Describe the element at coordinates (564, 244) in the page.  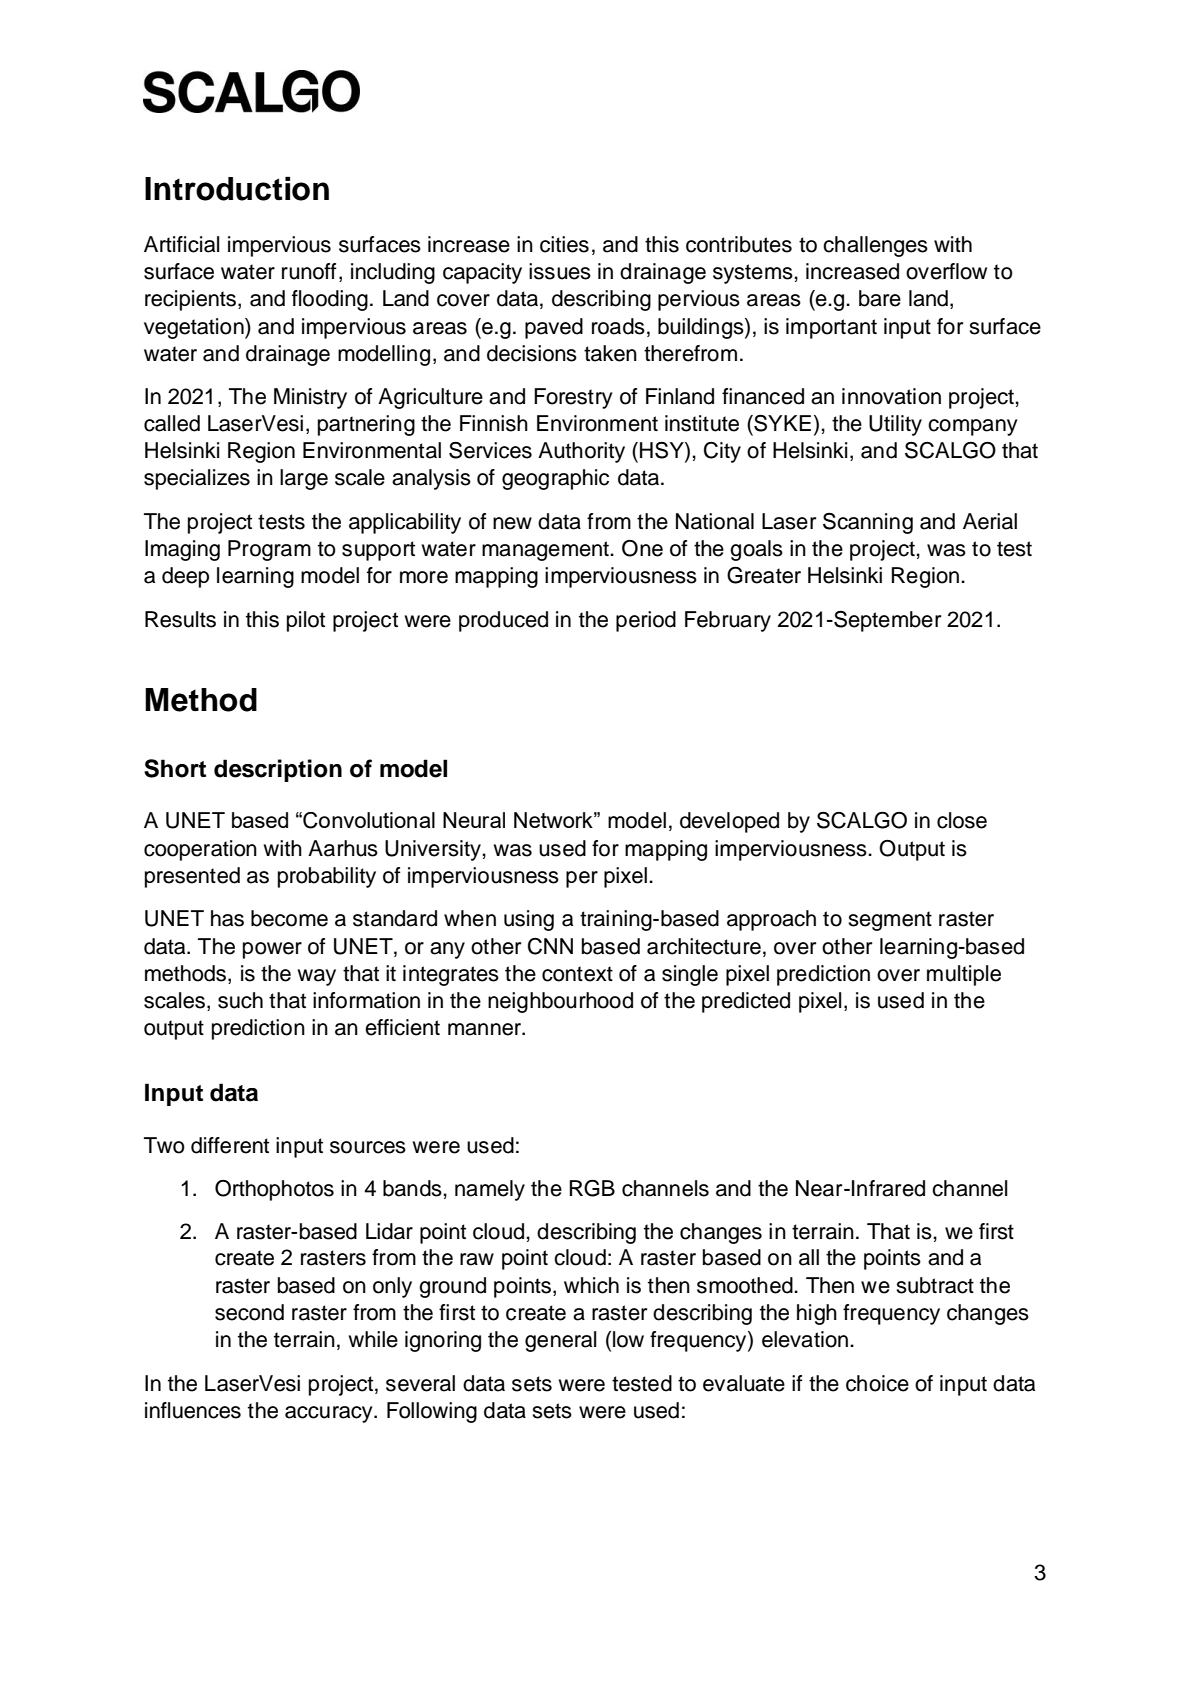
I see `cities` at that location.
